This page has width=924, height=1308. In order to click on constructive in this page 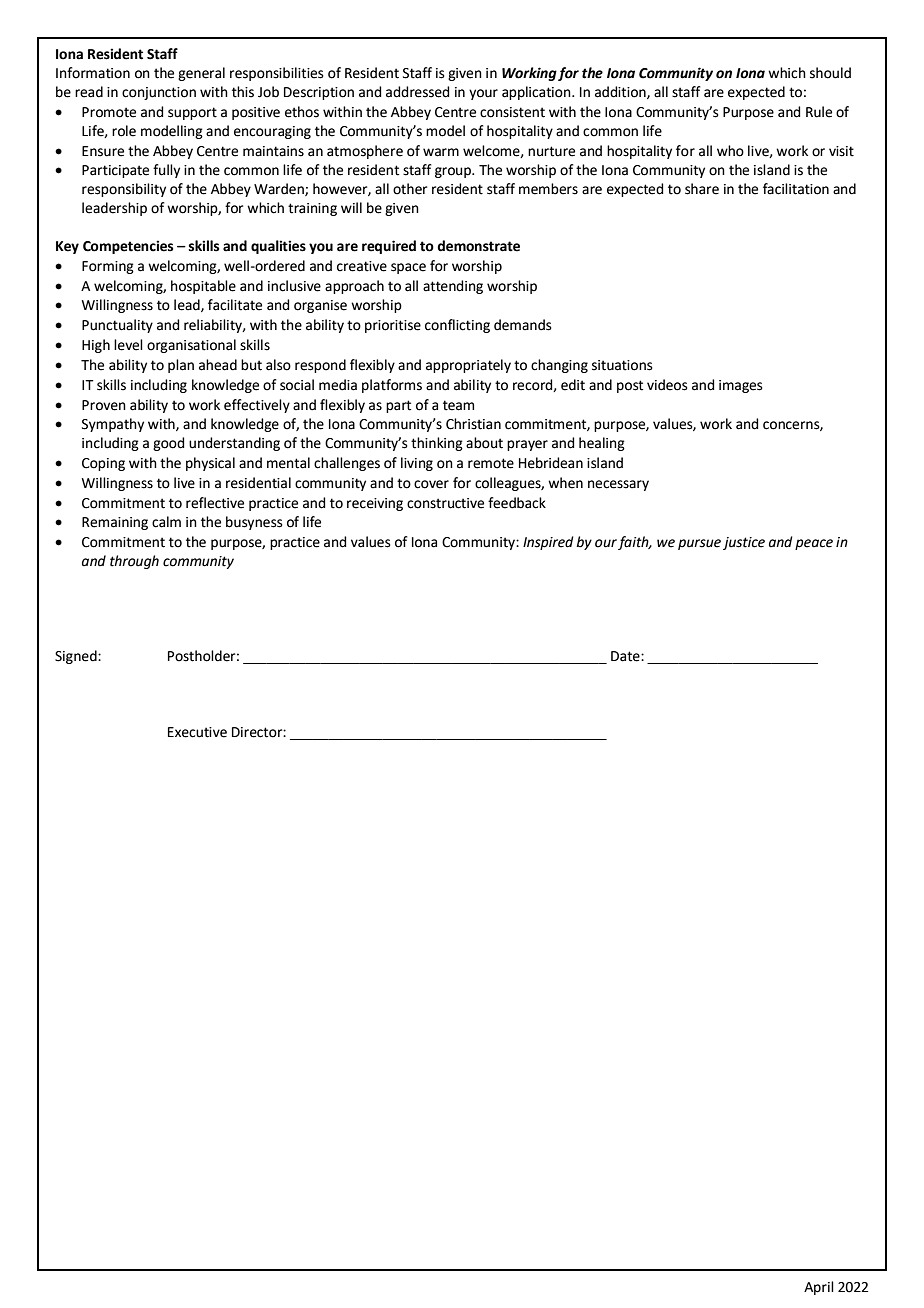, I will do `click(445, 503)`.
